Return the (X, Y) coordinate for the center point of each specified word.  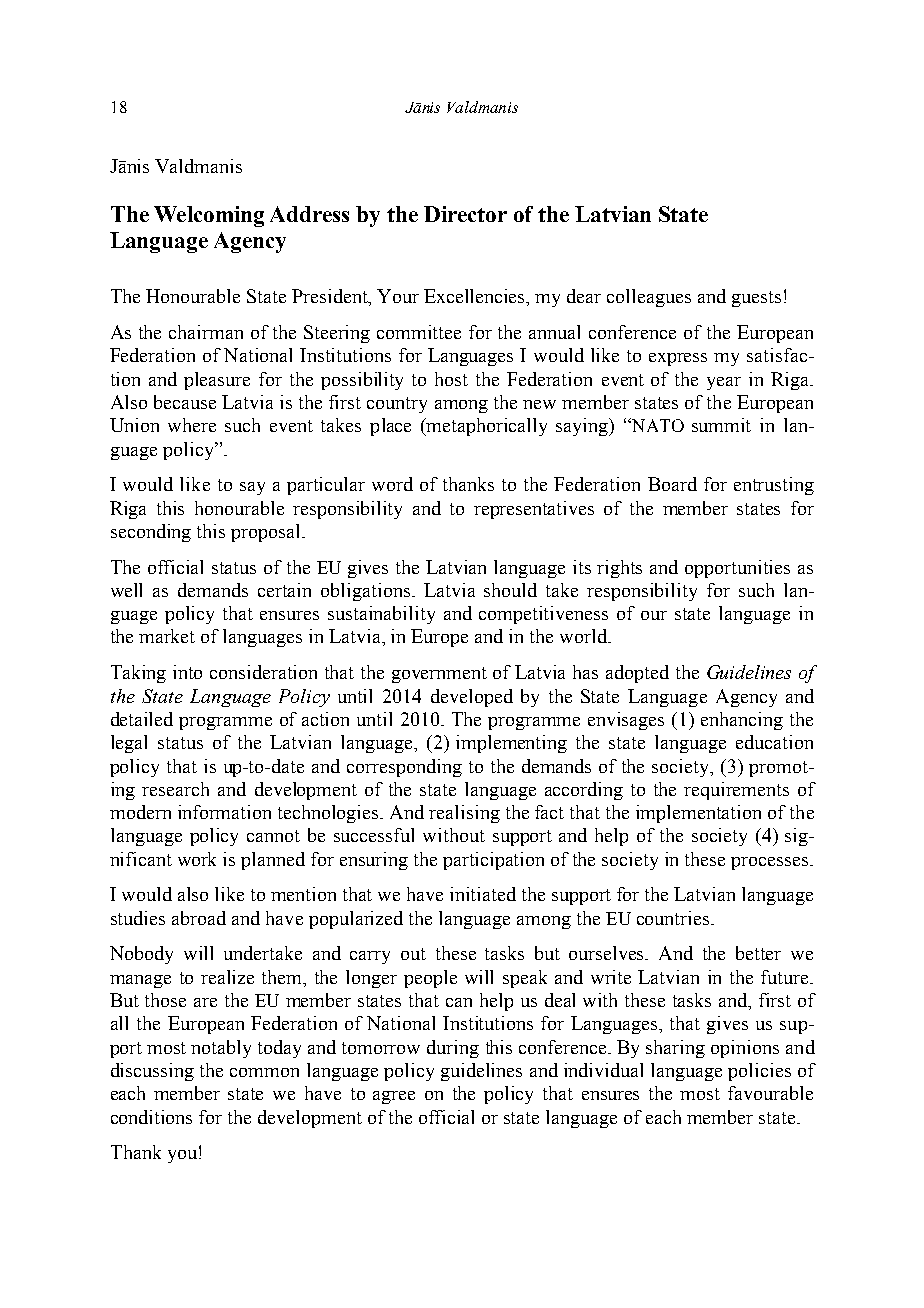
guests (756, 299)
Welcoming (209, 216)
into (187, 672)
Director (465, 214)
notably (221, 1049)
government (439, 675)
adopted (637, 674)
